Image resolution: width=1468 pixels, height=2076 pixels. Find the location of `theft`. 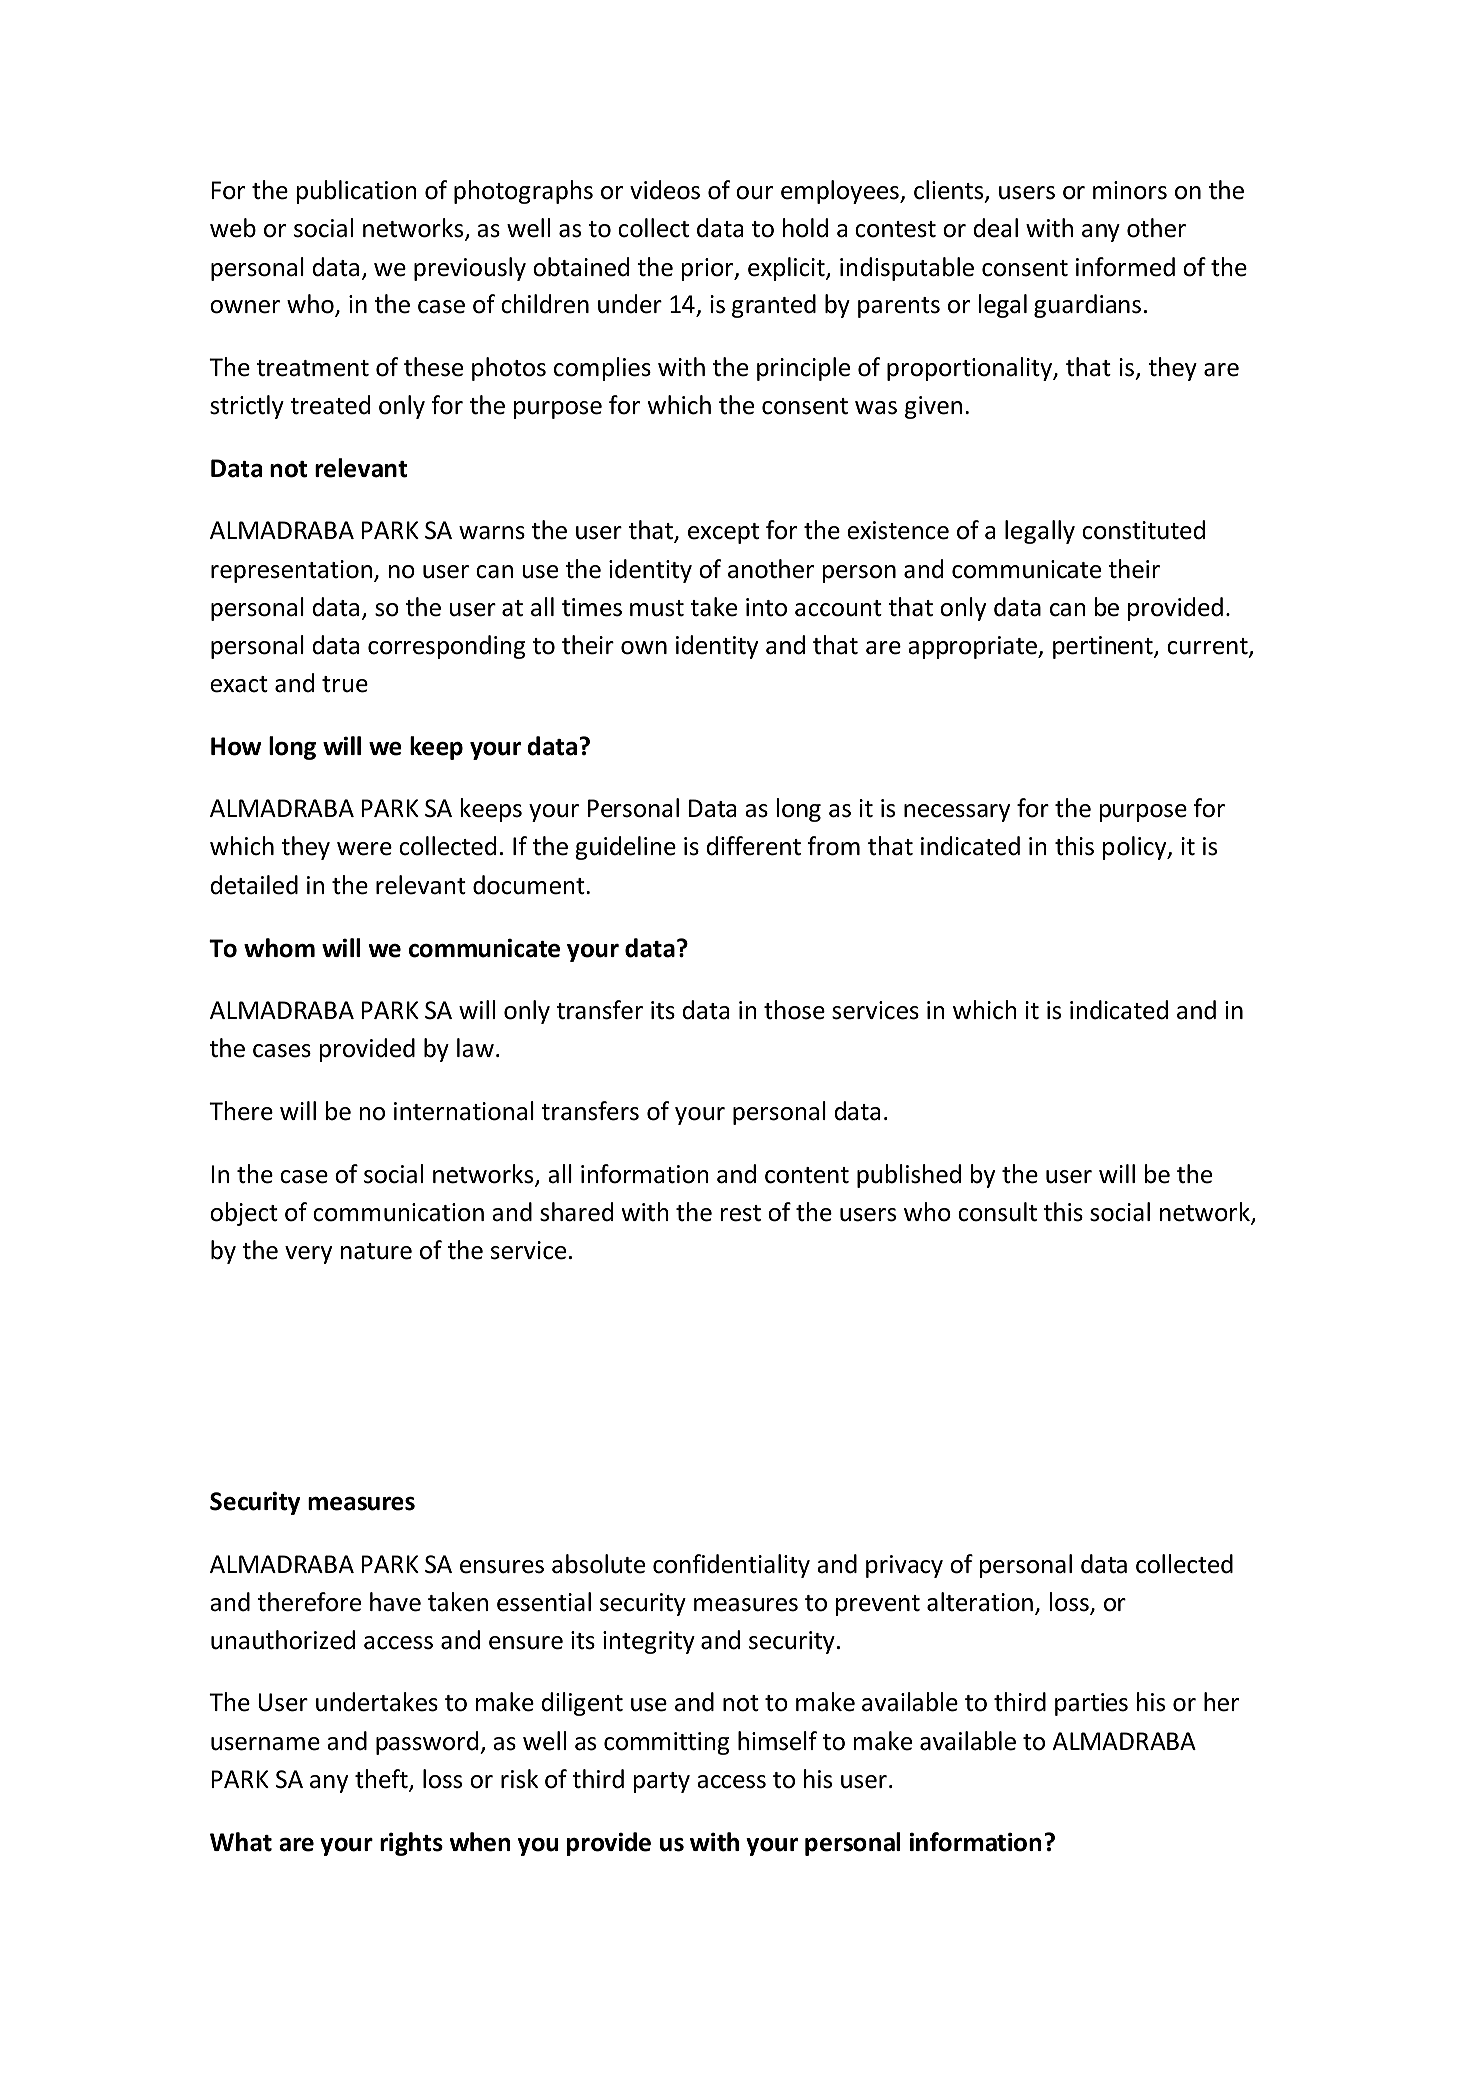

theft is located at coordinates (382, 1780).
